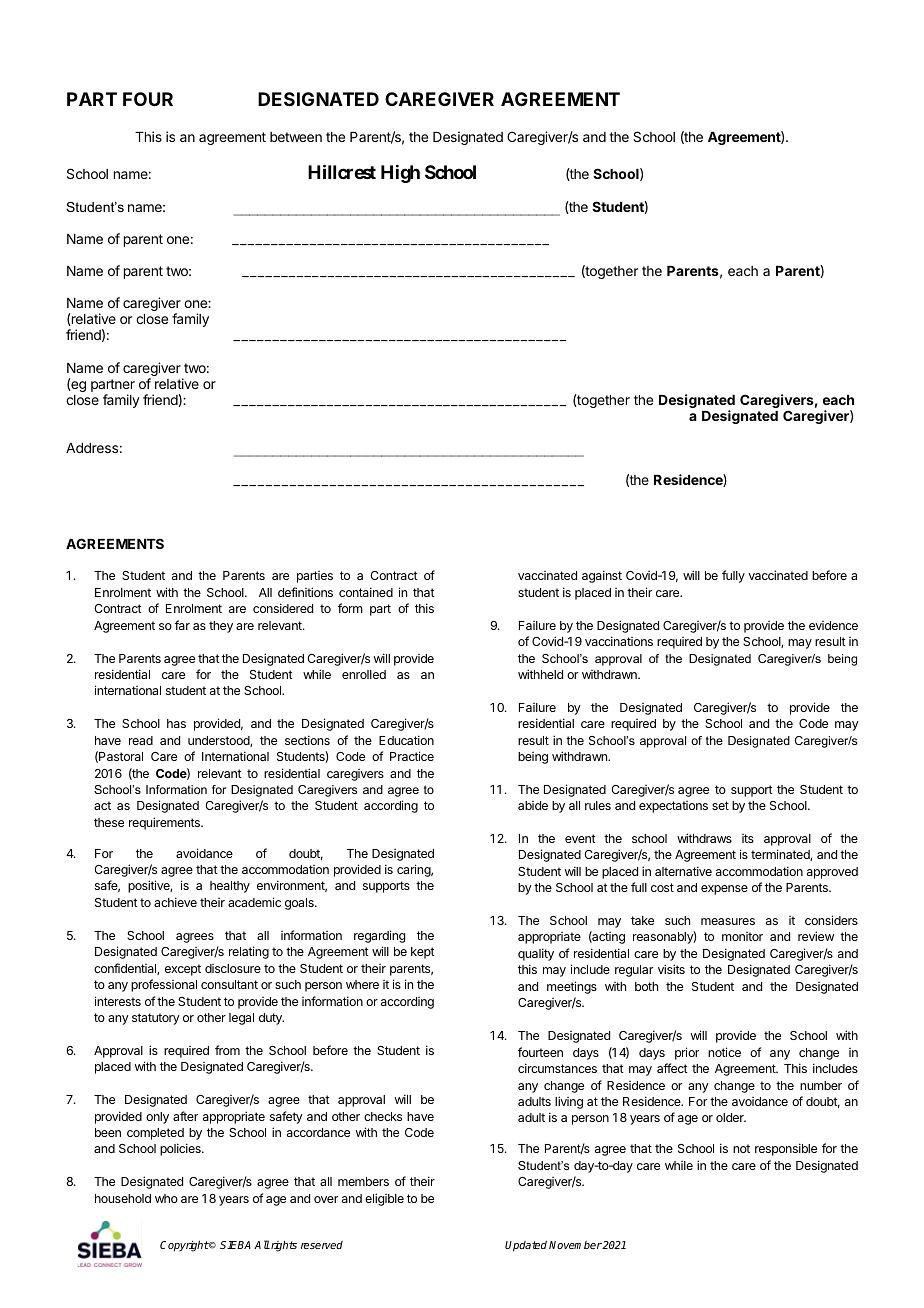 Image resolution: width=924 pixels, height=1308 pixels. I want to click on contained, so click(366, 592).
